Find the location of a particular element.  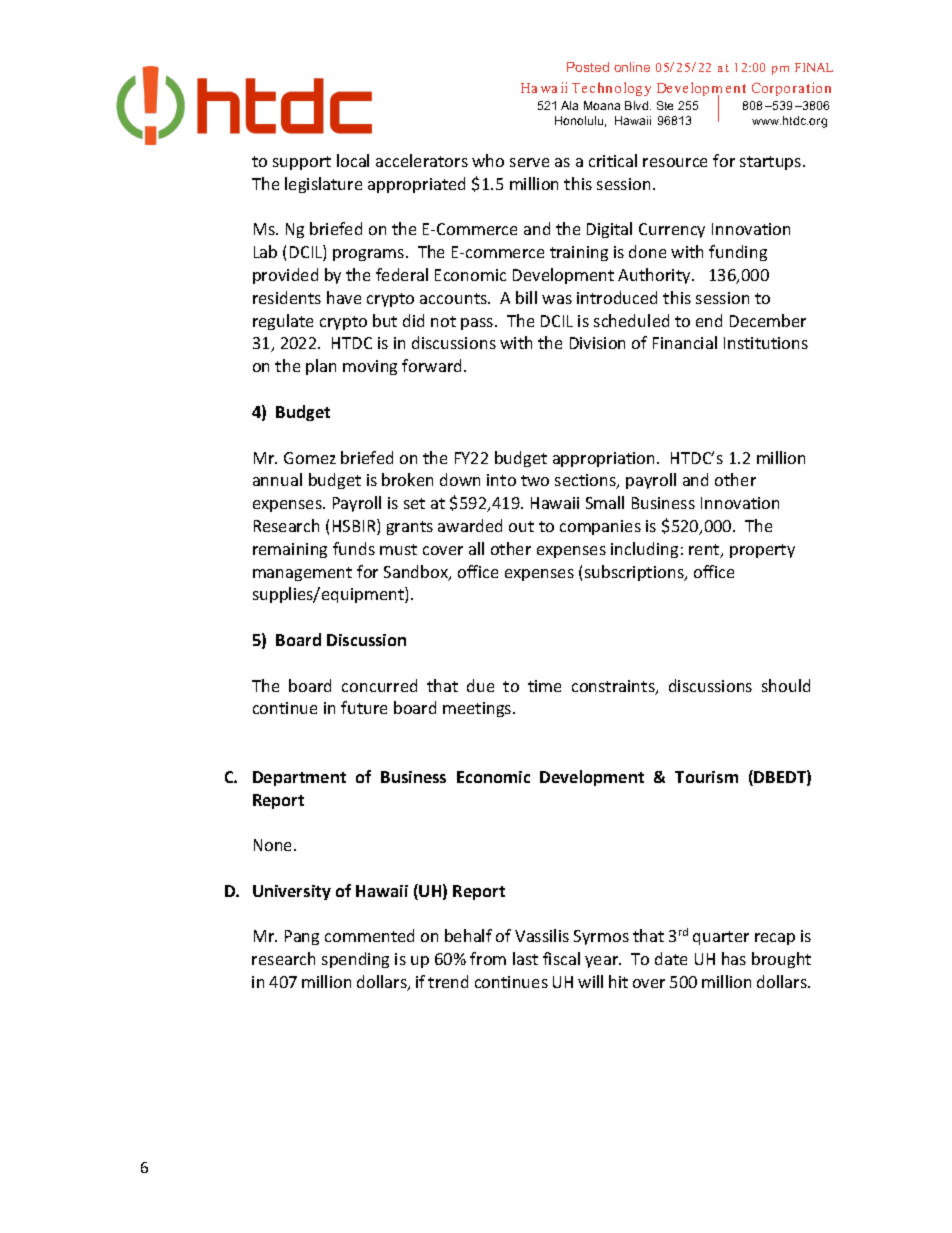

property is located at coordinates (762, 551).
